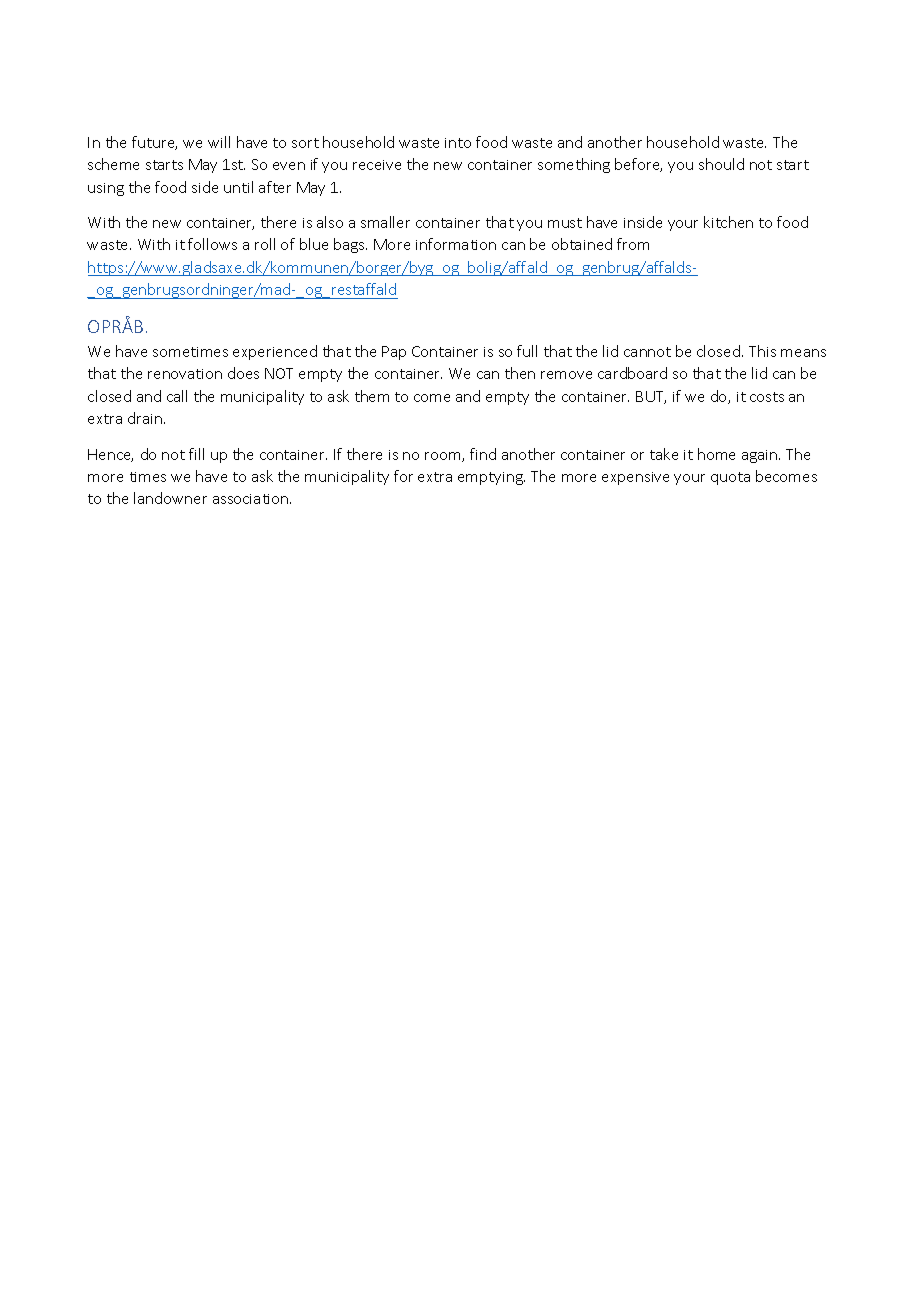 This page has width=924, height=1308. I want to click on call, so click(177, 396).
